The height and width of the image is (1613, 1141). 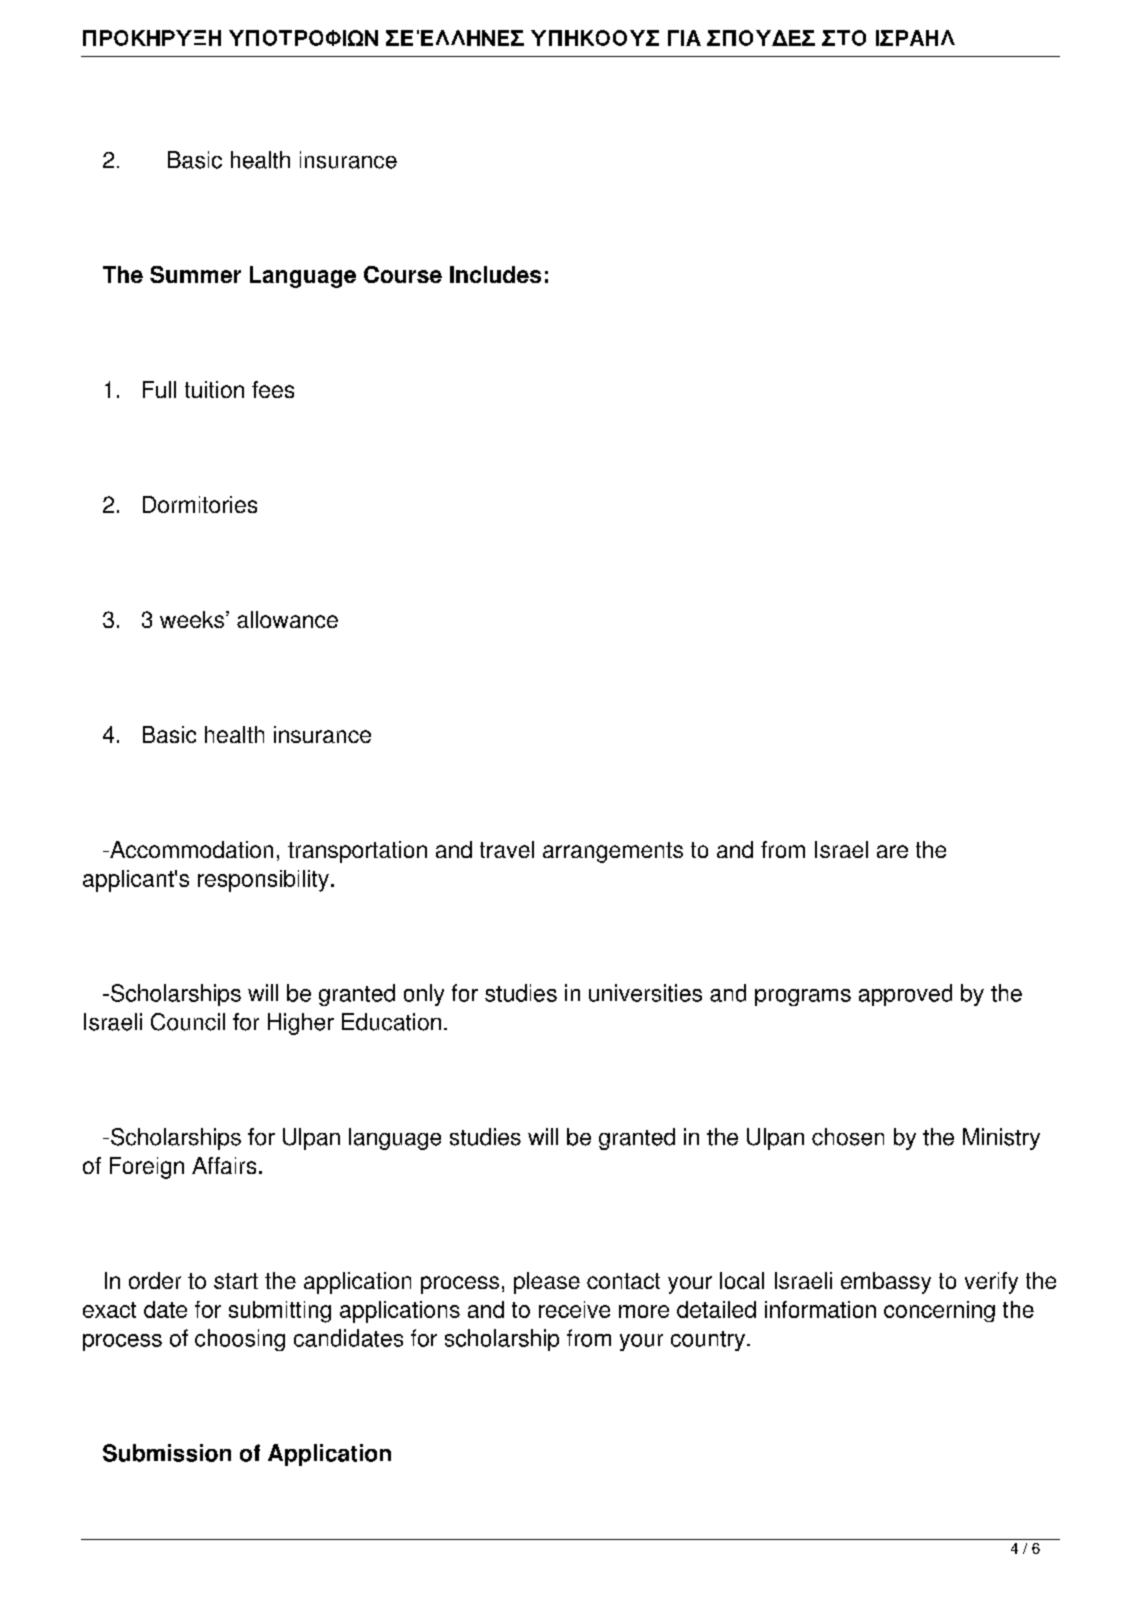 What do you see at coordinates (495, 274) in the image?
I see `Includes` at bounding box center [495, 274].
